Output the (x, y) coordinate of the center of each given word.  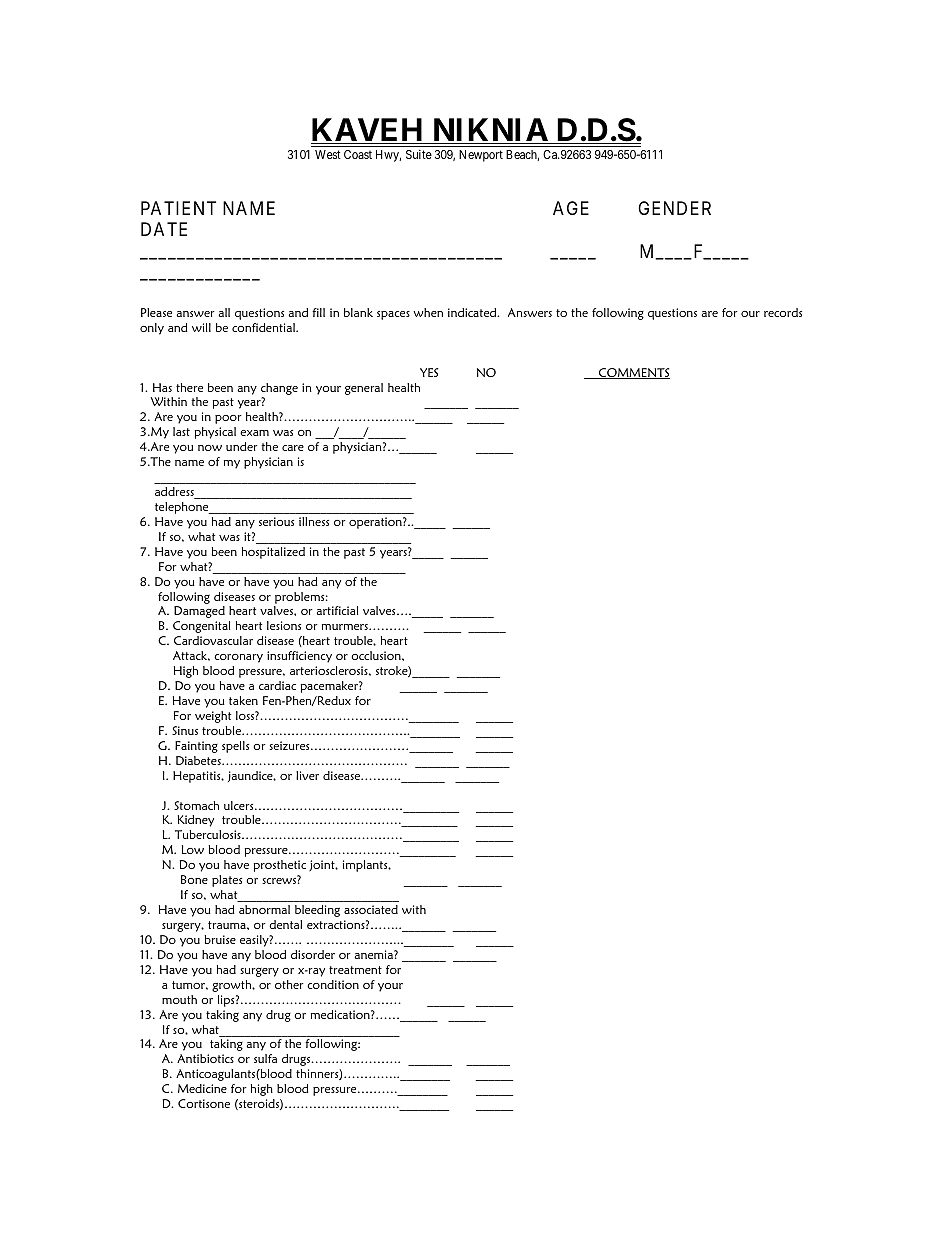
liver (307, 775)
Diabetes (199, 760)
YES (429, 372)
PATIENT (178, 208)
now (210, 448)
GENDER (674, 208)
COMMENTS (633, 373)
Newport (481, 156)
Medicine (202, 1088)
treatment (355, 970)
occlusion (377, 655)
